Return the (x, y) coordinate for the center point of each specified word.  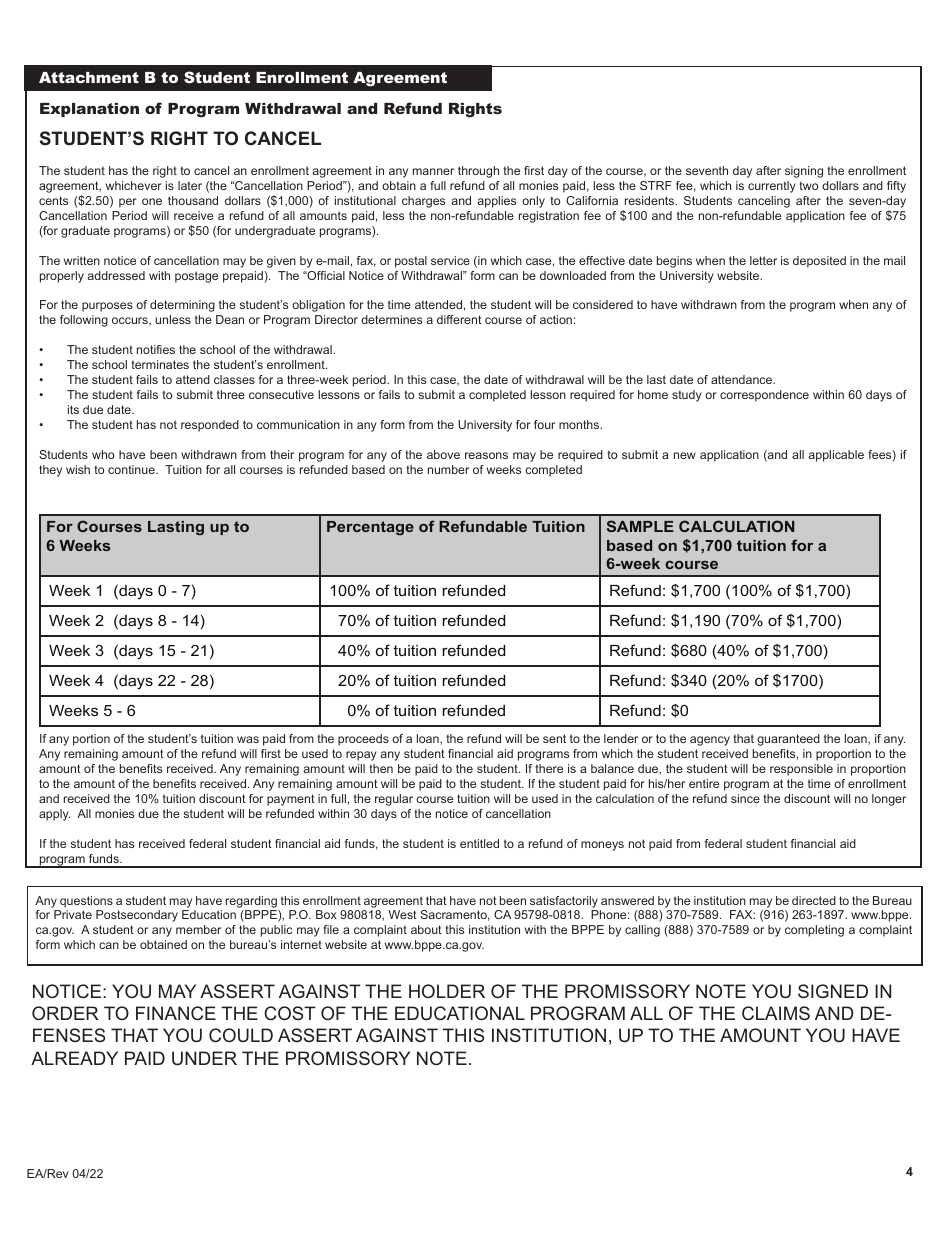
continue (132, 469)
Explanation (89, 110)
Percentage (370, 528)
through (478, 172)
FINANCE (176, 1013)
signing (804, 172)
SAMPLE (640, 526)
